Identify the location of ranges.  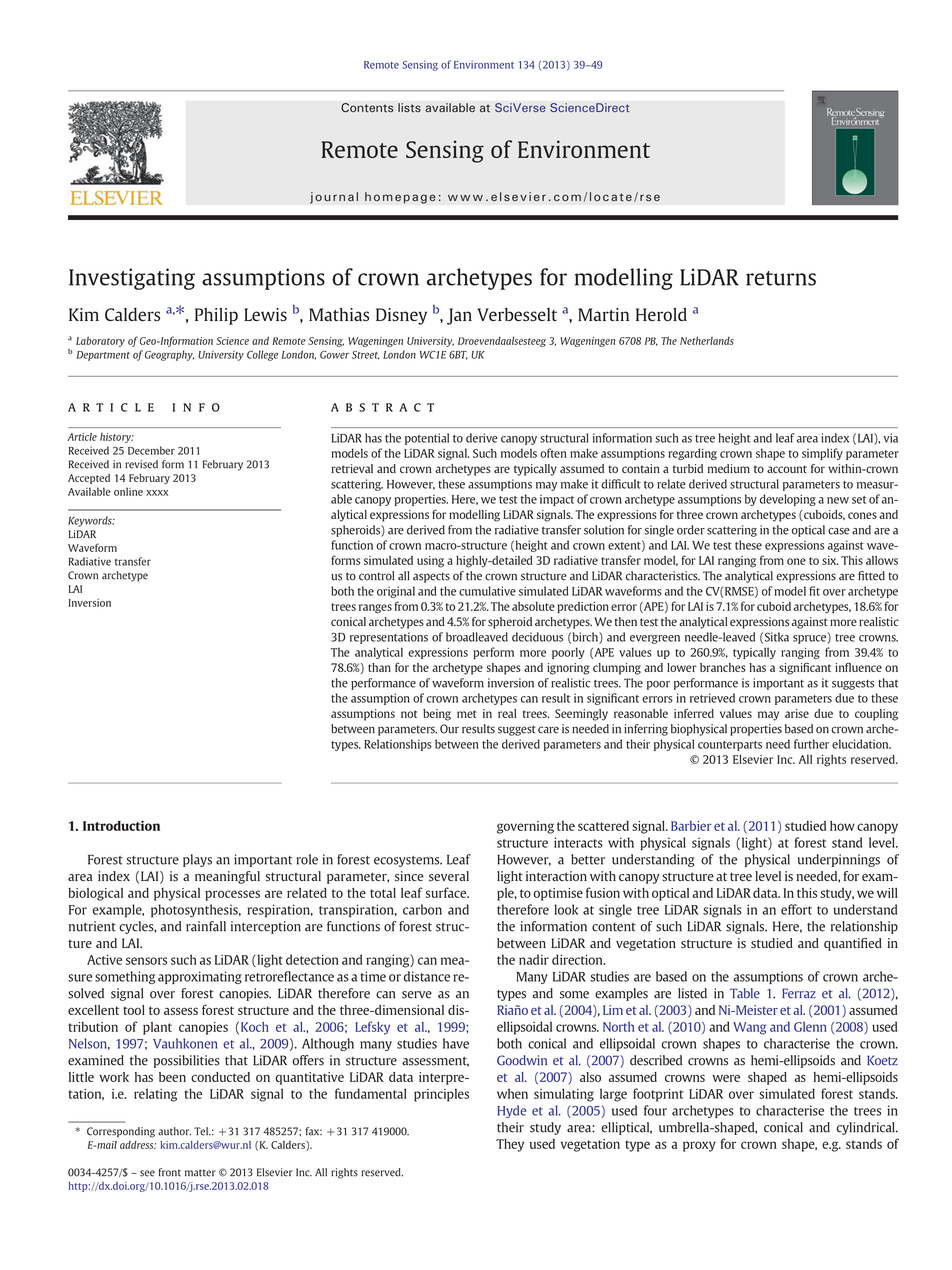
(375, 609).
